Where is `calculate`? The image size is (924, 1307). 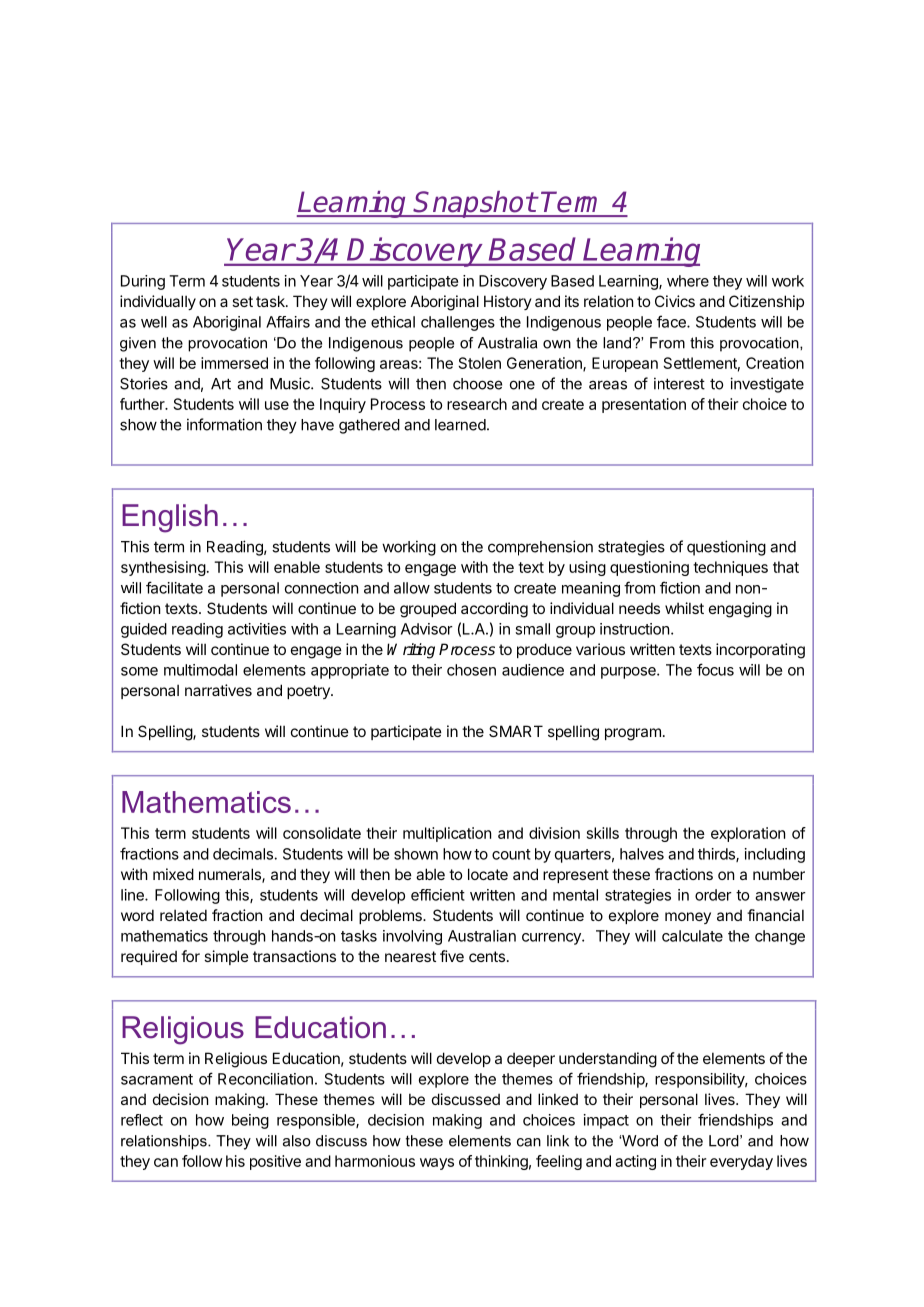
calculate is located at coordinates (692, 936).
